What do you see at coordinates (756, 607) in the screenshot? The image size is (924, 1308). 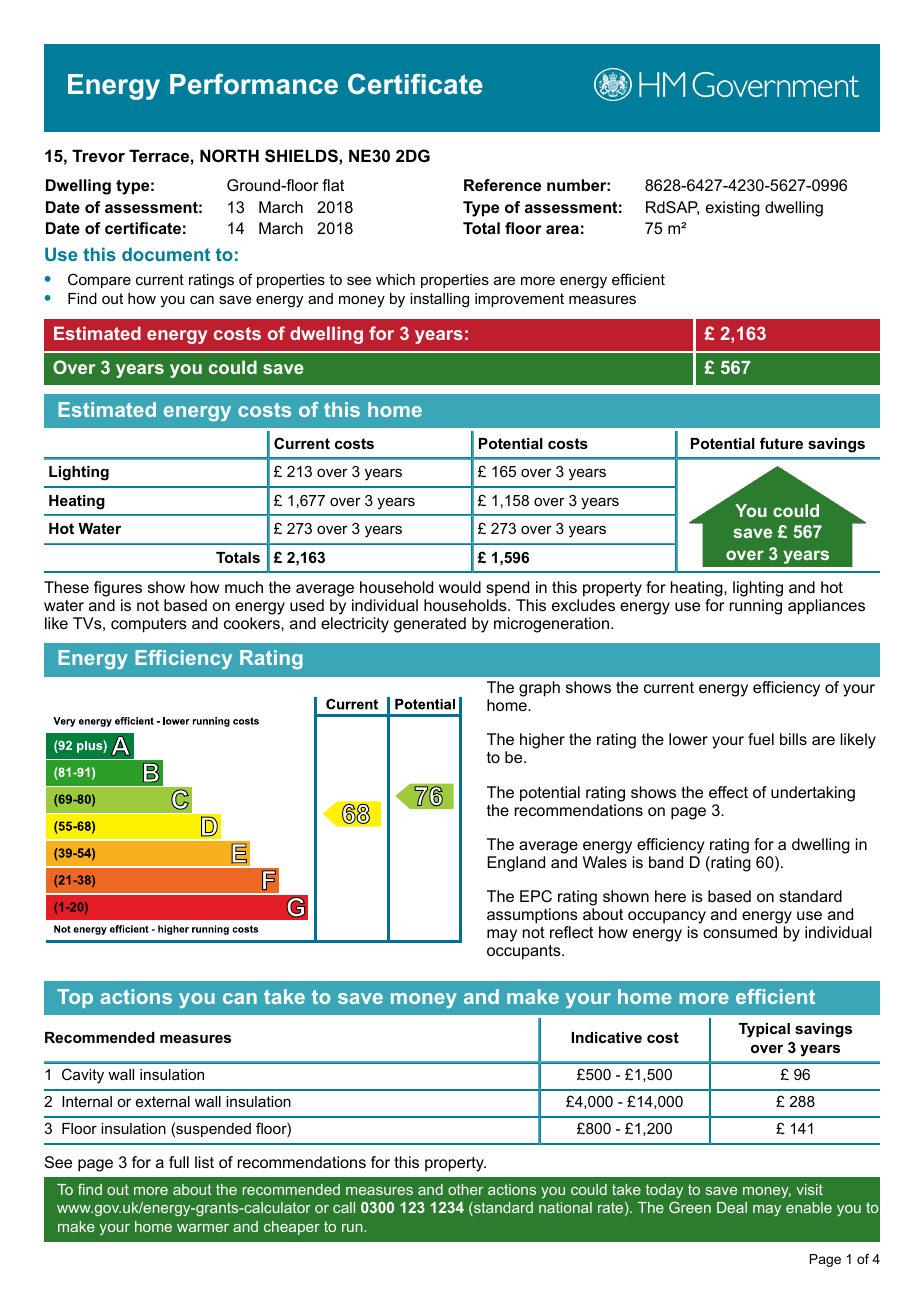 I see `running` at bounding box center [756, 607].
